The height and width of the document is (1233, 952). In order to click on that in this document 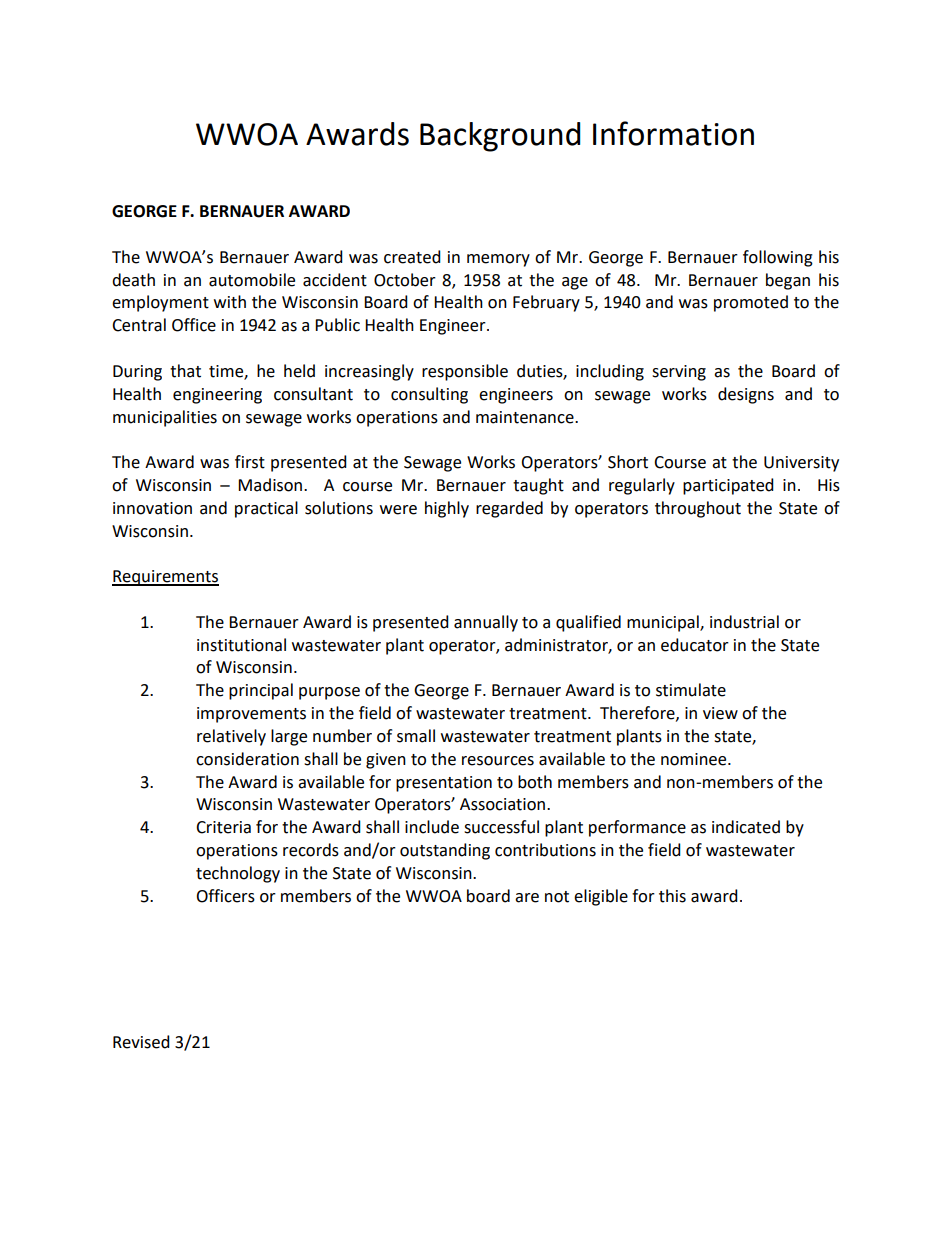, I will do `click(185, 371)`.
